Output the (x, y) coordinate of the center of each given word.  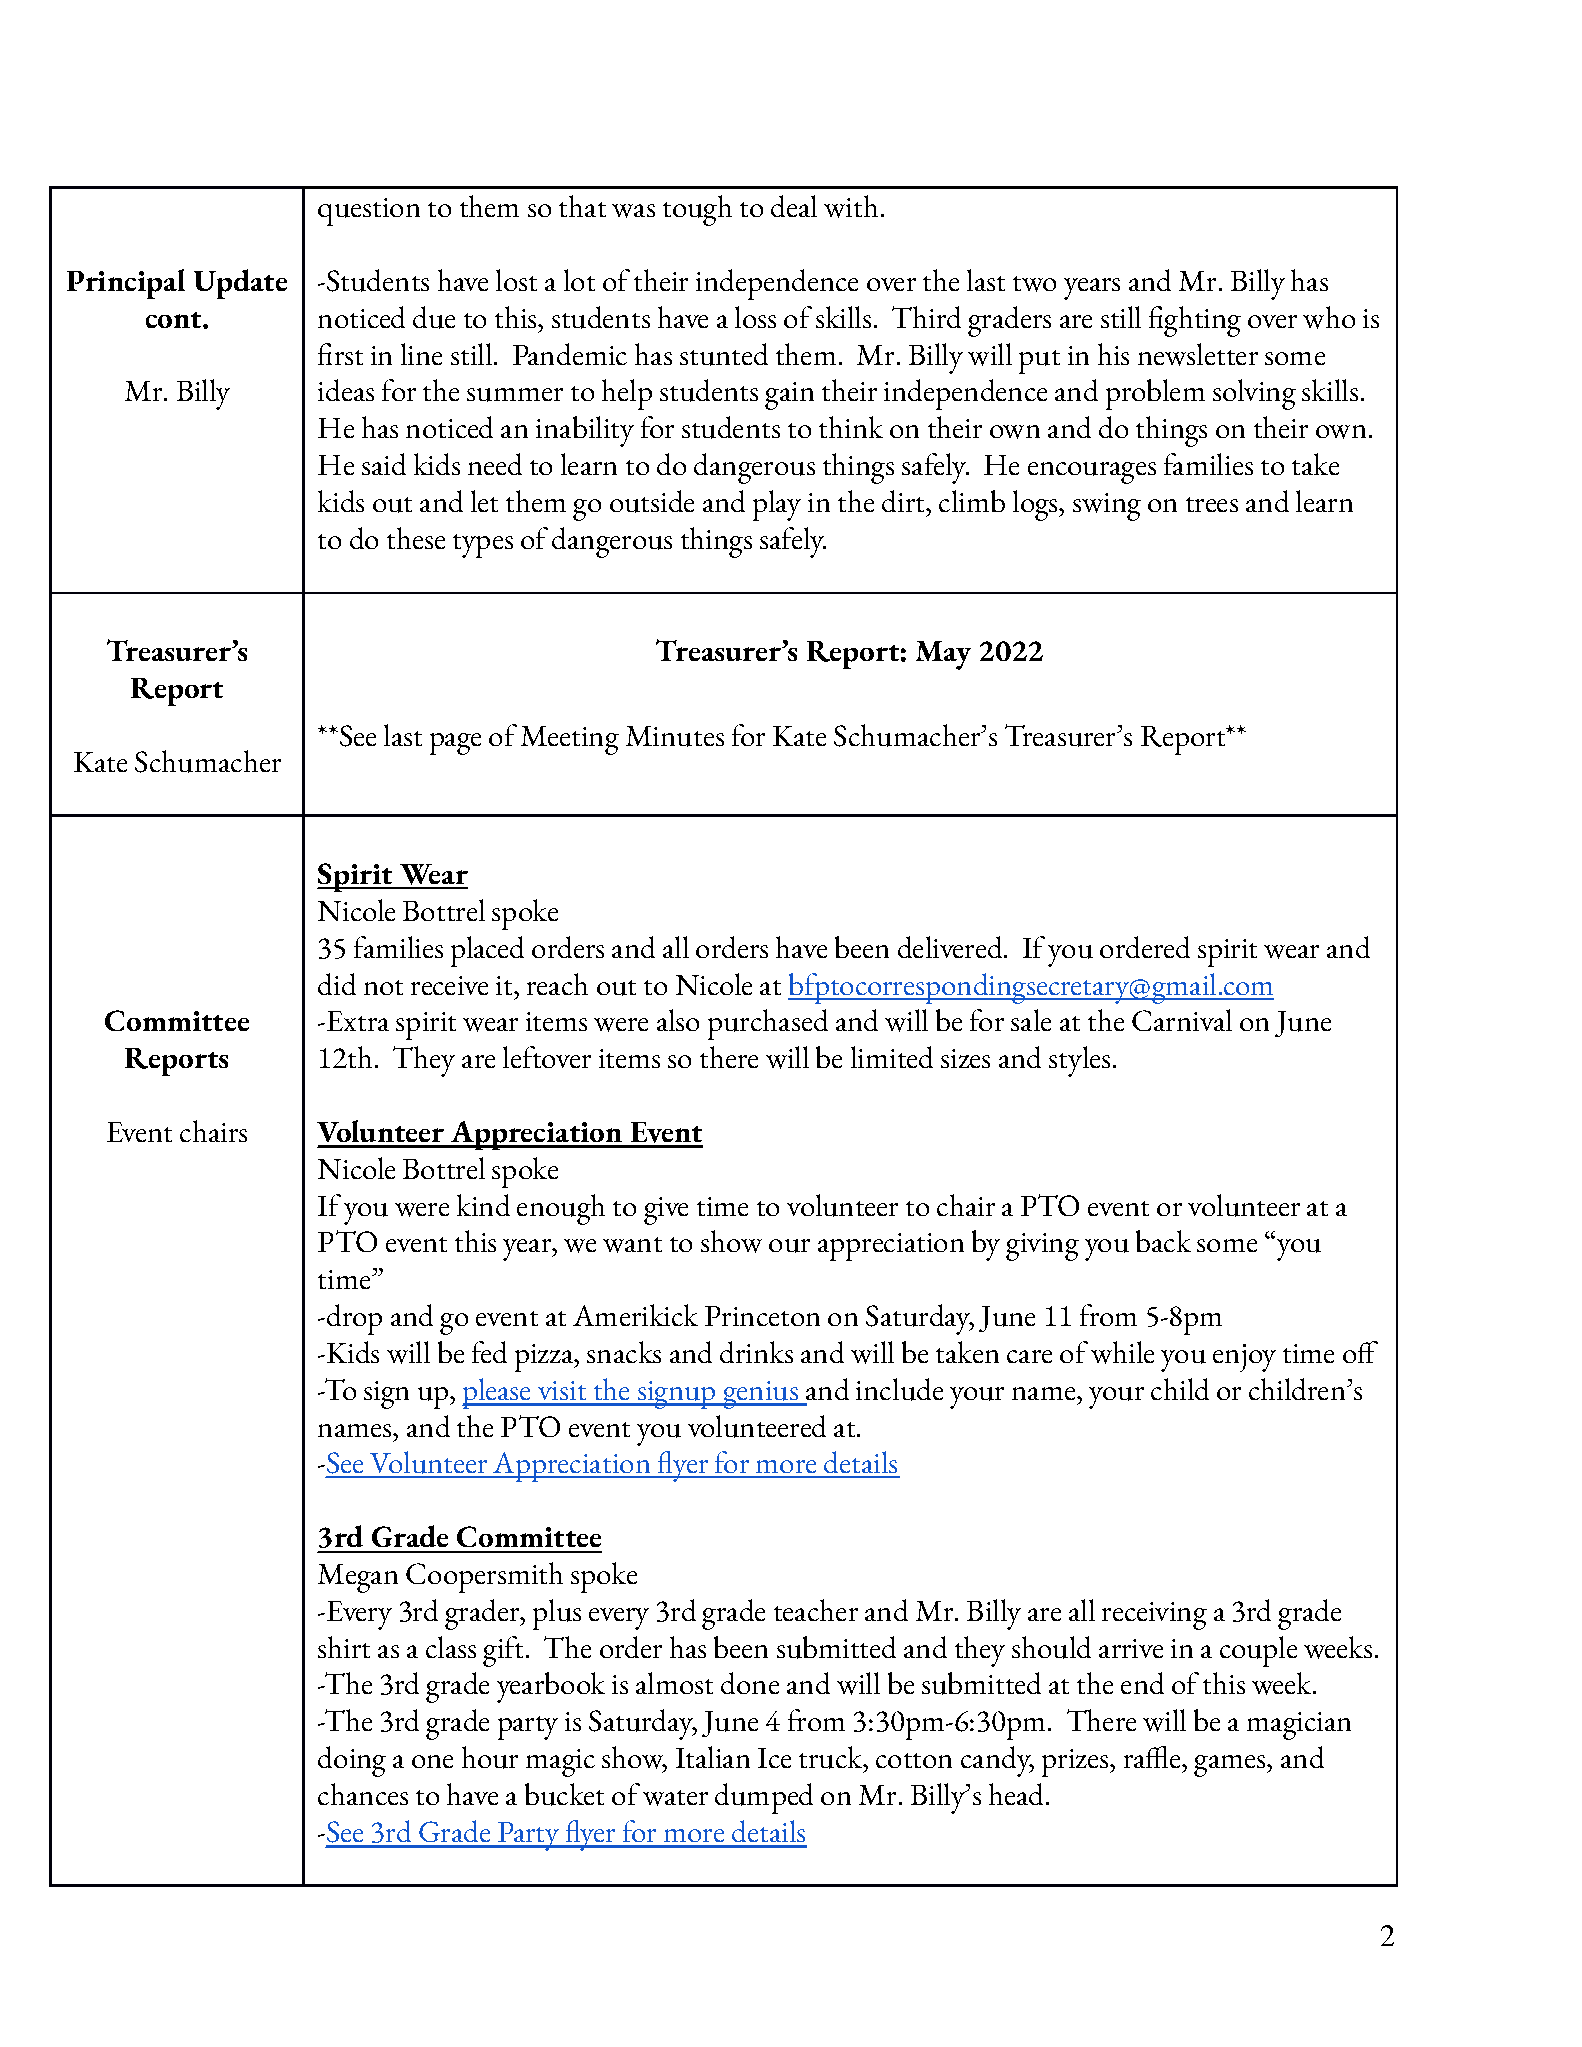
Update (240, 284)
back (1163, 1241)
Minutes (675, 736)
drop (354, 1319)
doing (352, 1761)
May (943, 655)
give (666, 1211)
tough (697, 210)
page (455, 744)
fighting (1195, 321)
